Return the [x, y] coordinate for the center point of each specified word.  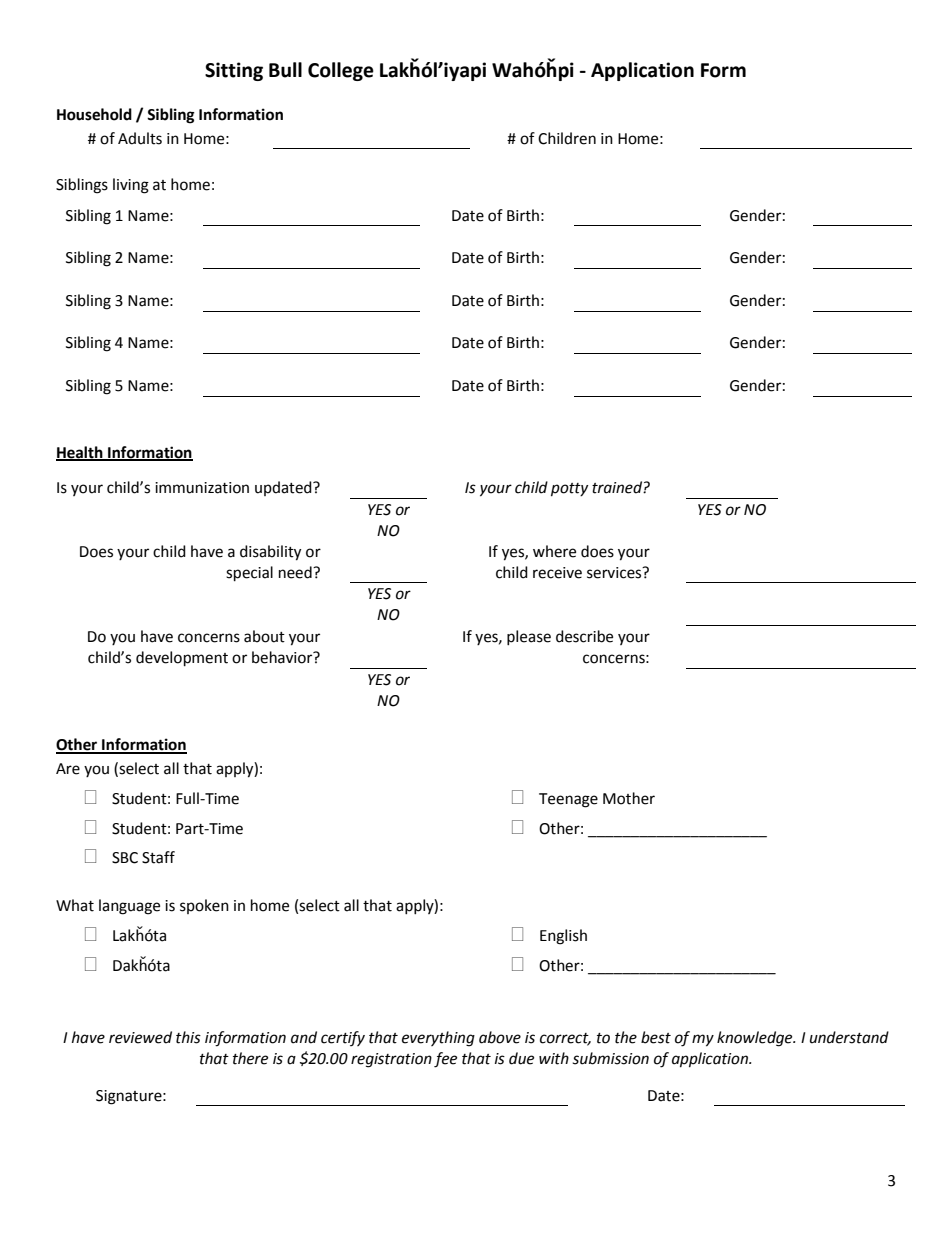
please [529, 637]
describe [584, 636]
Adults [140, 138]
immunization [202, 488]
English [563, 937]
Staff [158, 857]
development [182, 659]
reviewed [140, 1037]
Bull [285, 70]
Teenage [568, 800]
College [341, 71]
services [615, 573]
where [554, 551]
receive [557, 573]
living [131, 186]
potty [569, 490]
